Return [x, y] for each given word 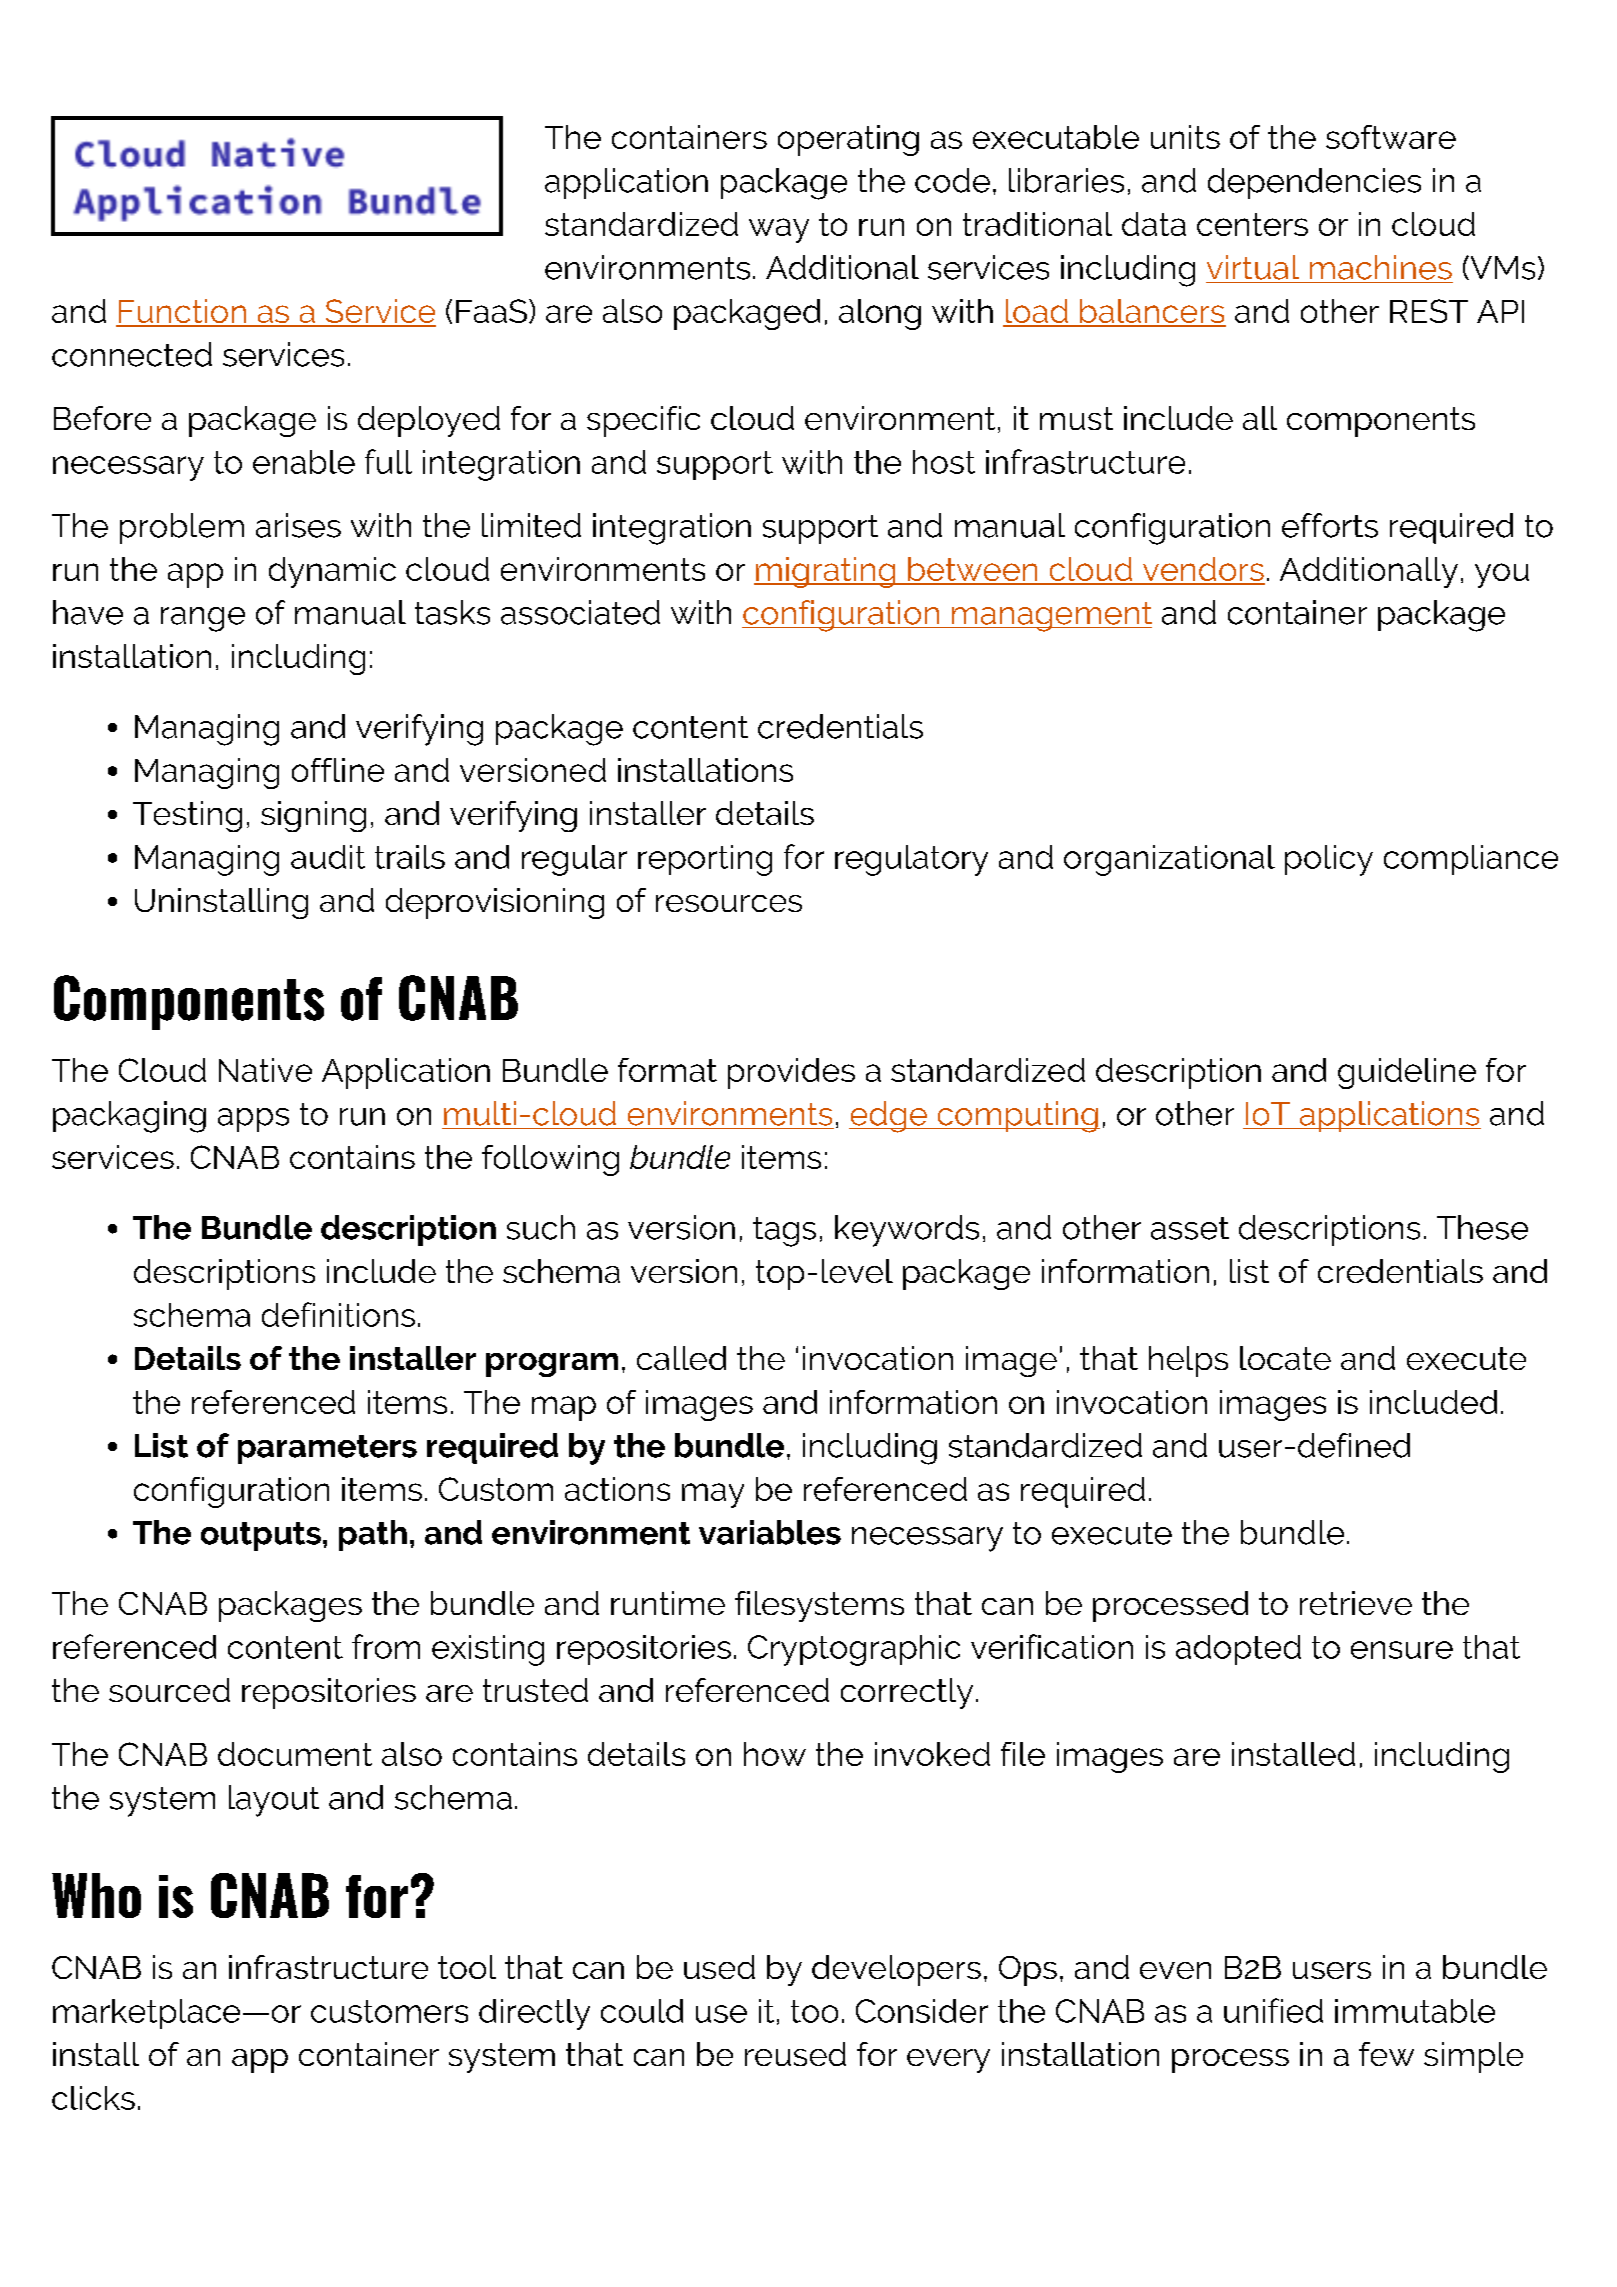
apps [253, 1120]
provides [791, 1073]
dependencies [1314, 183]
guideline [1407, 1073]
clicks [93, 2098]
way [779, 230]
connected [132, 354]
